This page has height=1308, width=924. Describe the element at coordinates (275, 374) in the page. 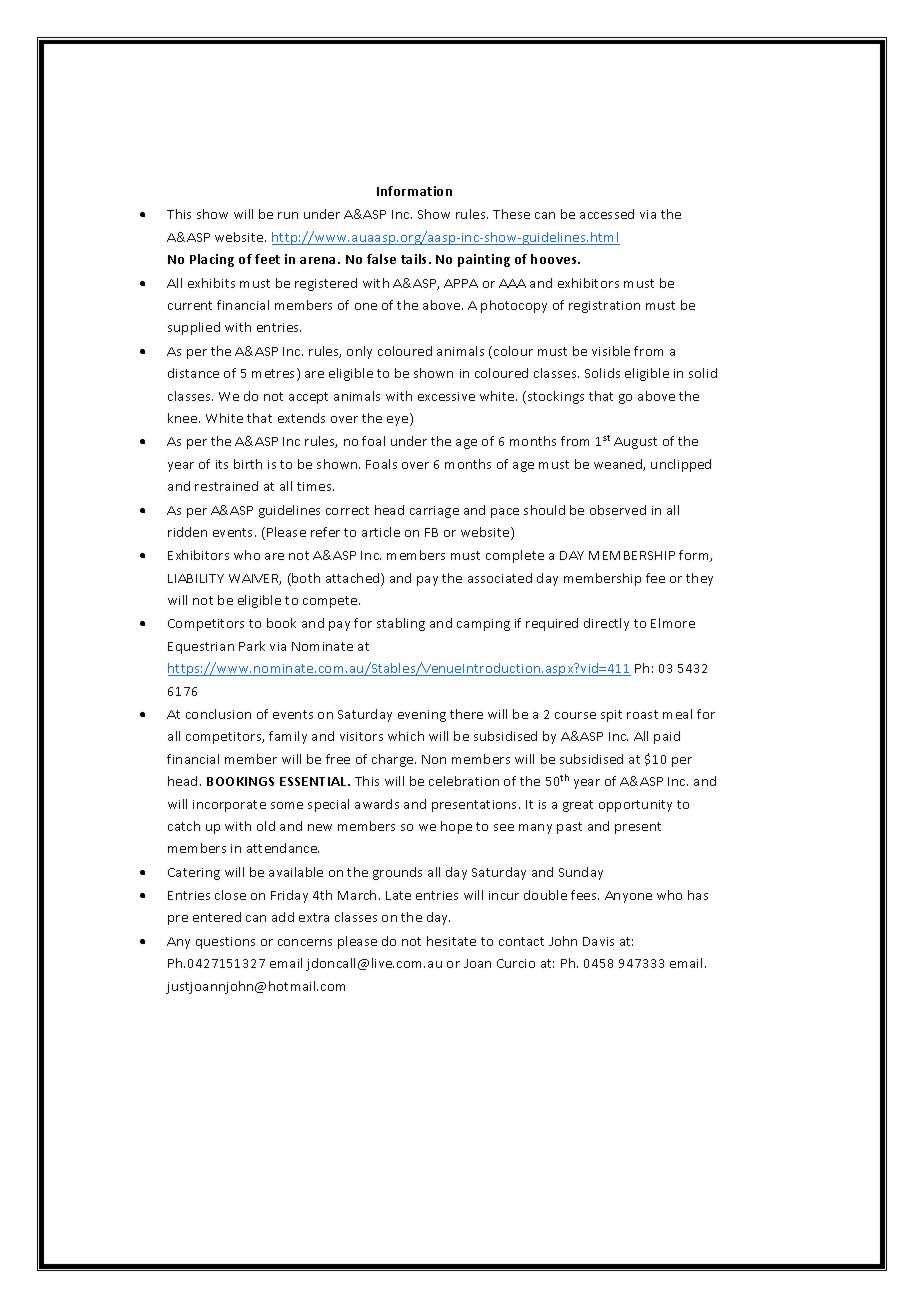

I see `metres` at that location.
